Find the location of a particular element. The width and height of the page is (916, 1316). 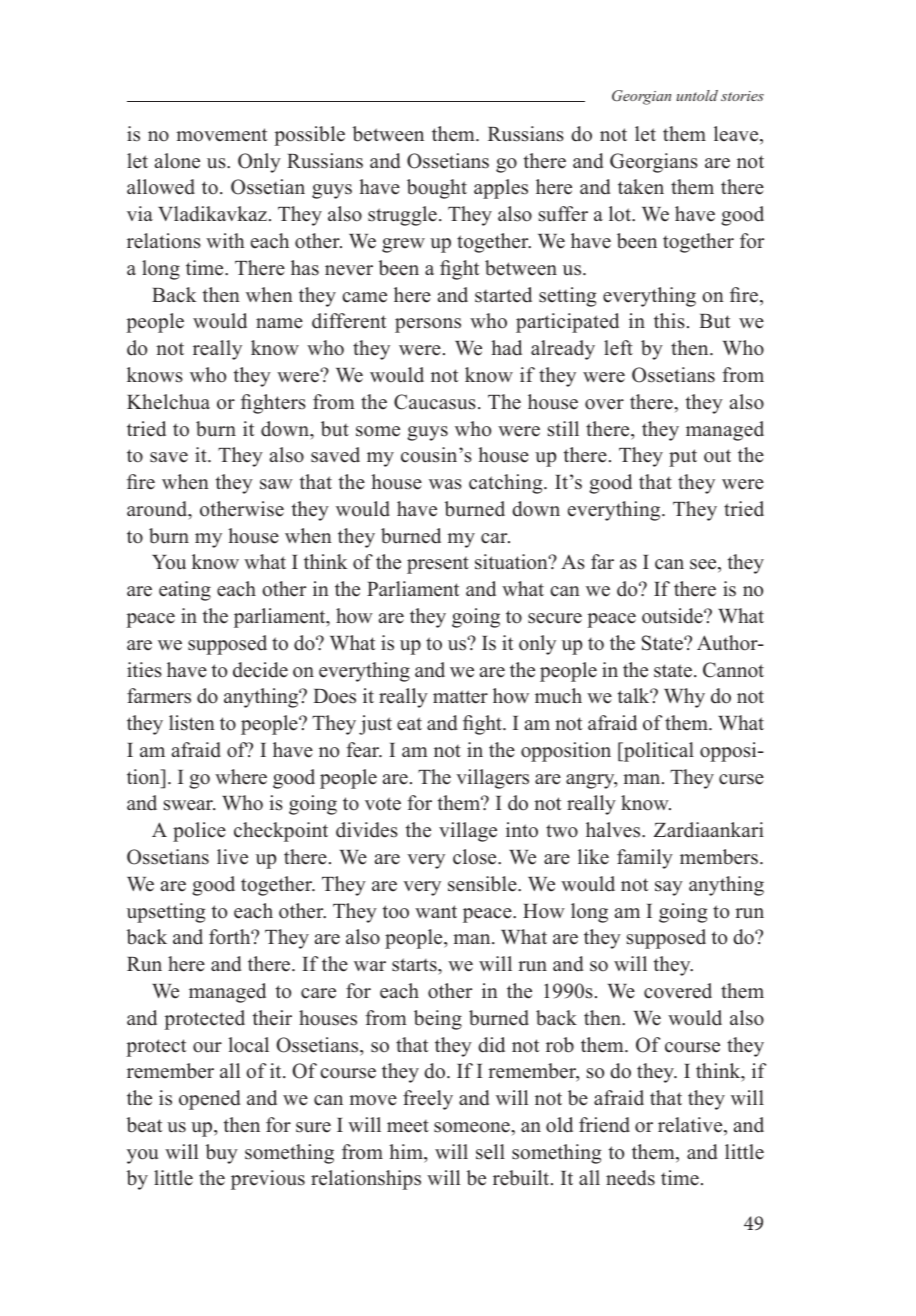

persons is located at coordinates (428, 325).
